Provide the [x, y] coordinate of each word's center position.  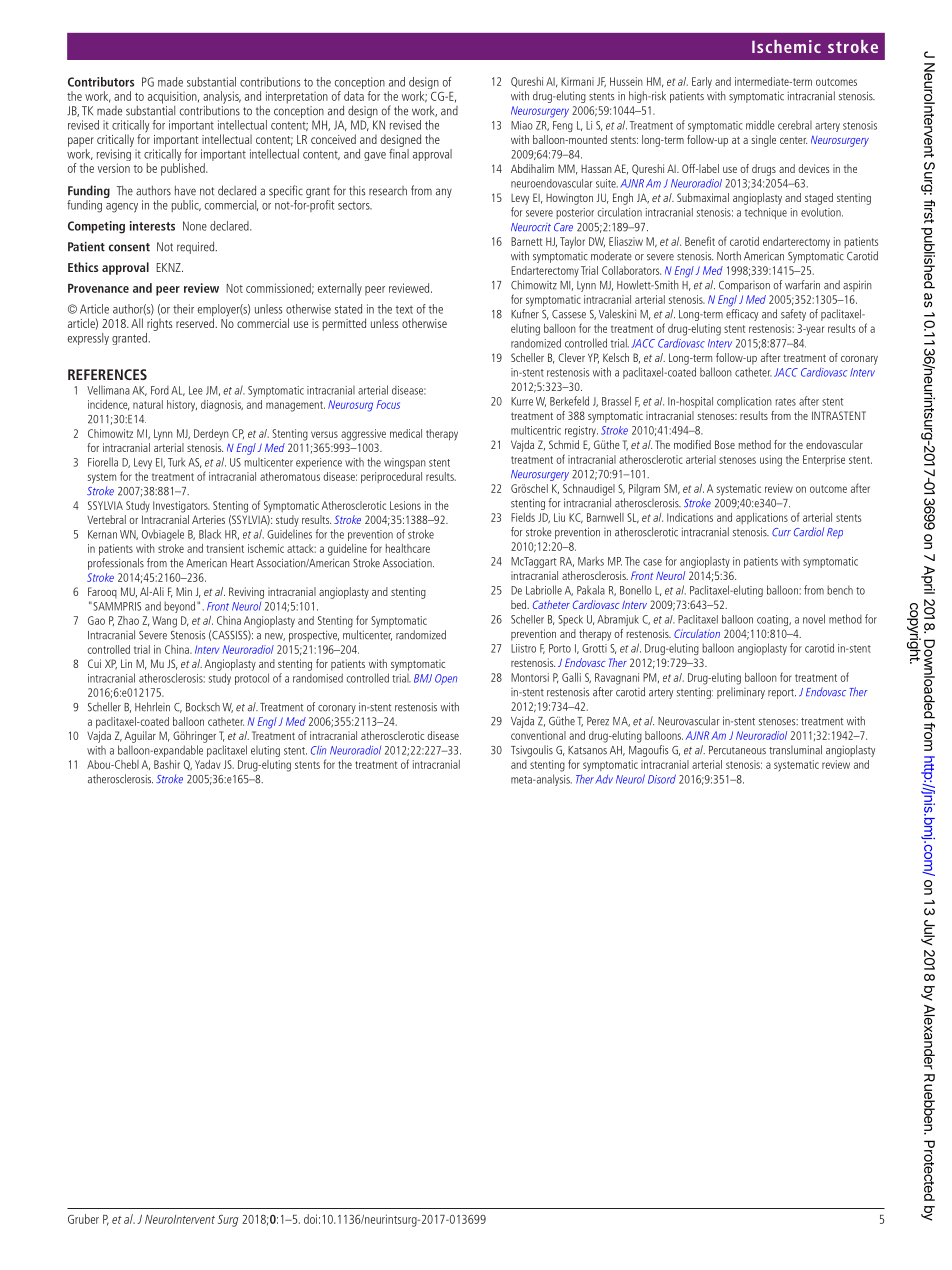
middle [760, 125]
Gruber [83, 1219]
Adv [604, 779]
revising [114, 156]
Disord [662, 779]
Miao [522, 125]
